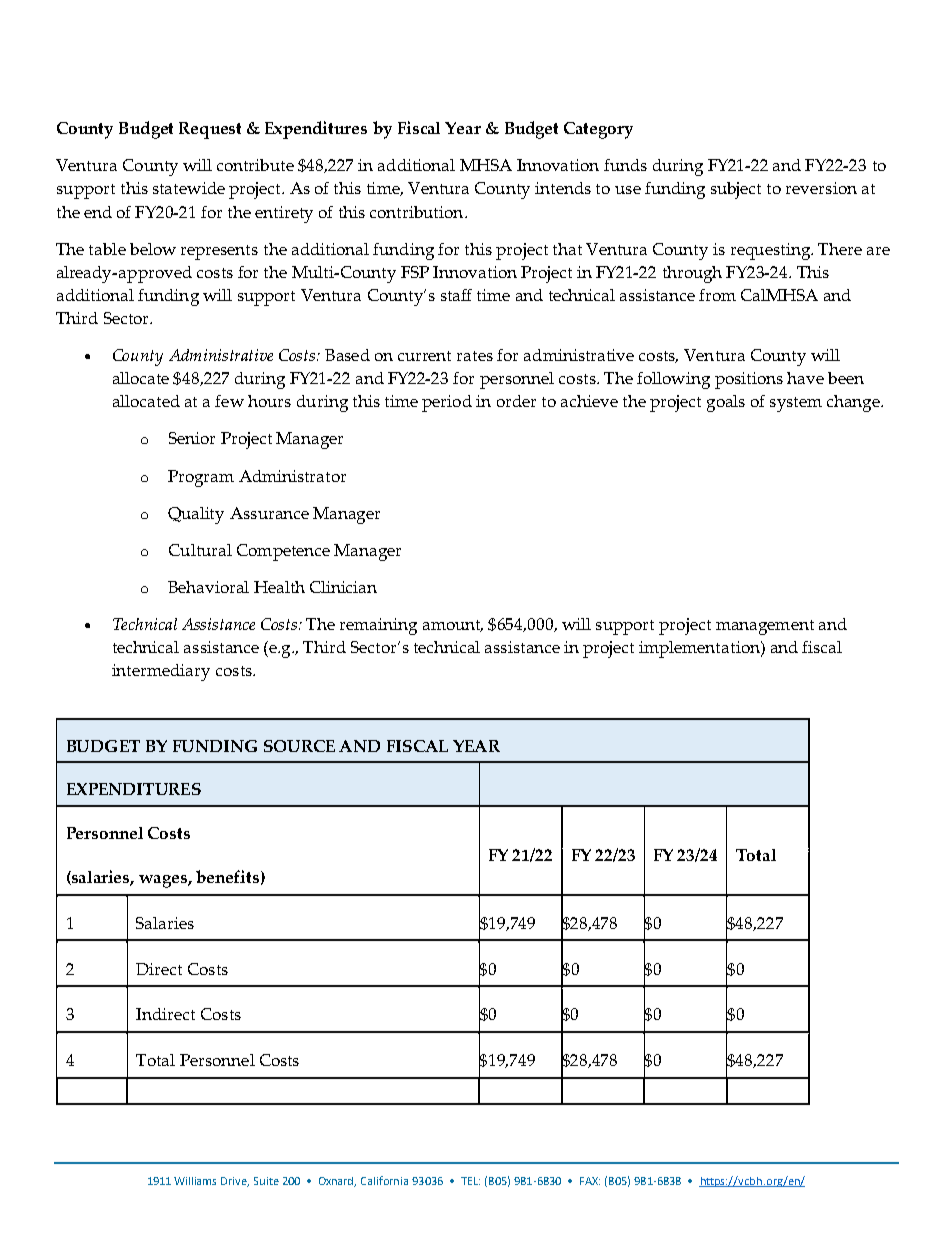 This screenshot has width=952, height=1233. What do you see at coordinates (516, 401) in the screenshot?
I see `order` at bounding box center [516, 401].
